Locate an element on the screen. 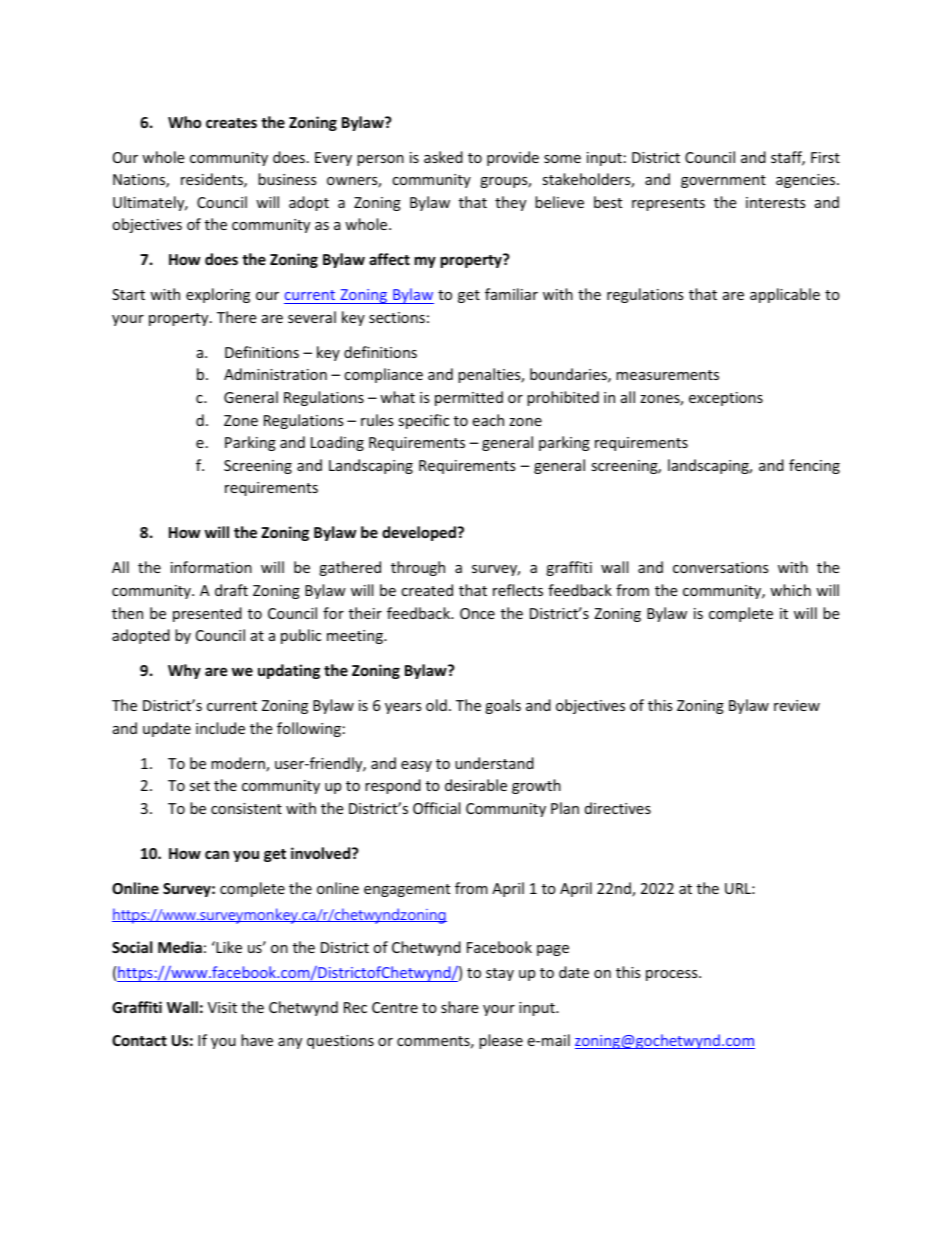  permitted is located at coordinates (469, 398).
